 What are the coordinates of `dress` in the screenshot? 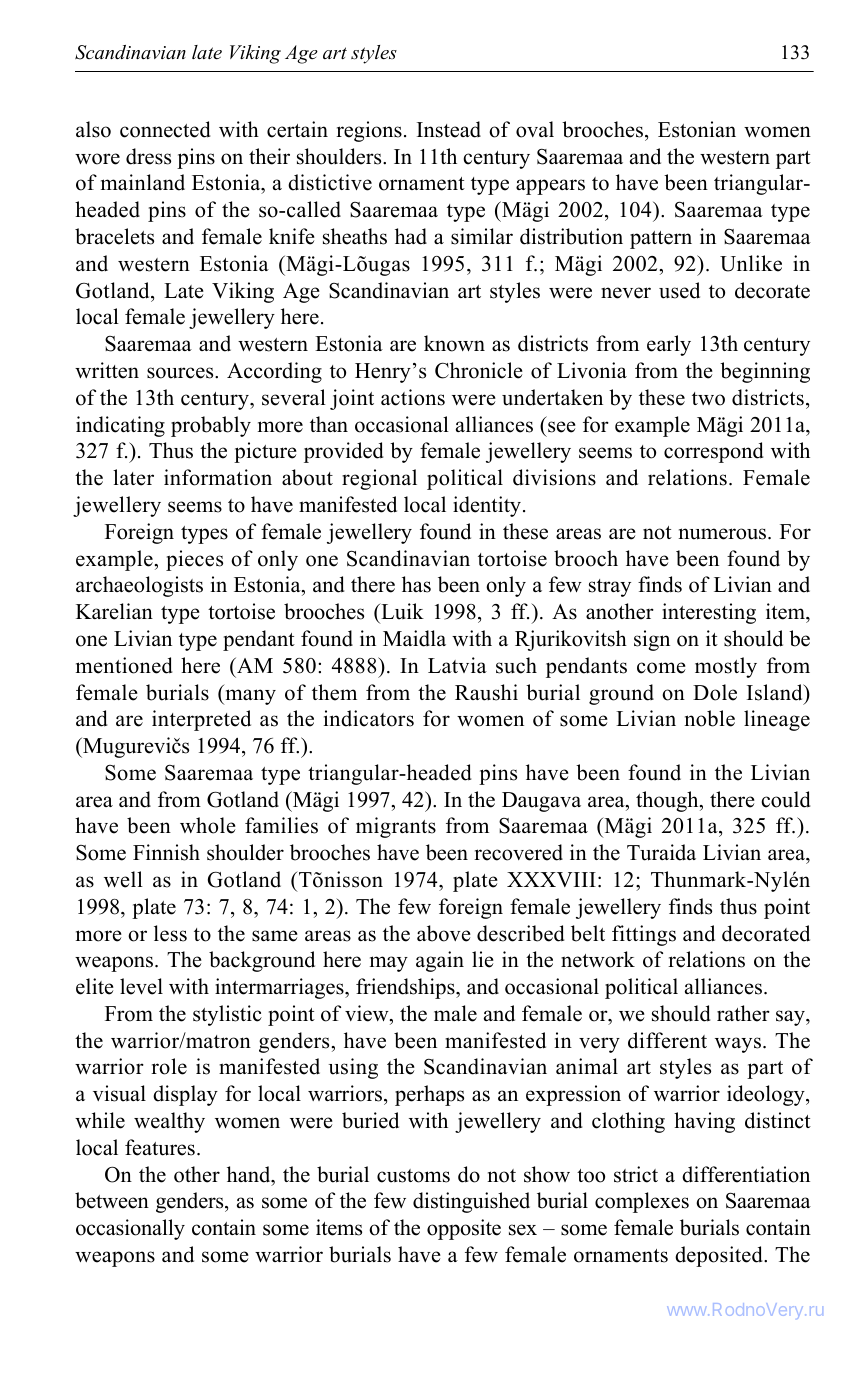 It's located at (148, 156).
